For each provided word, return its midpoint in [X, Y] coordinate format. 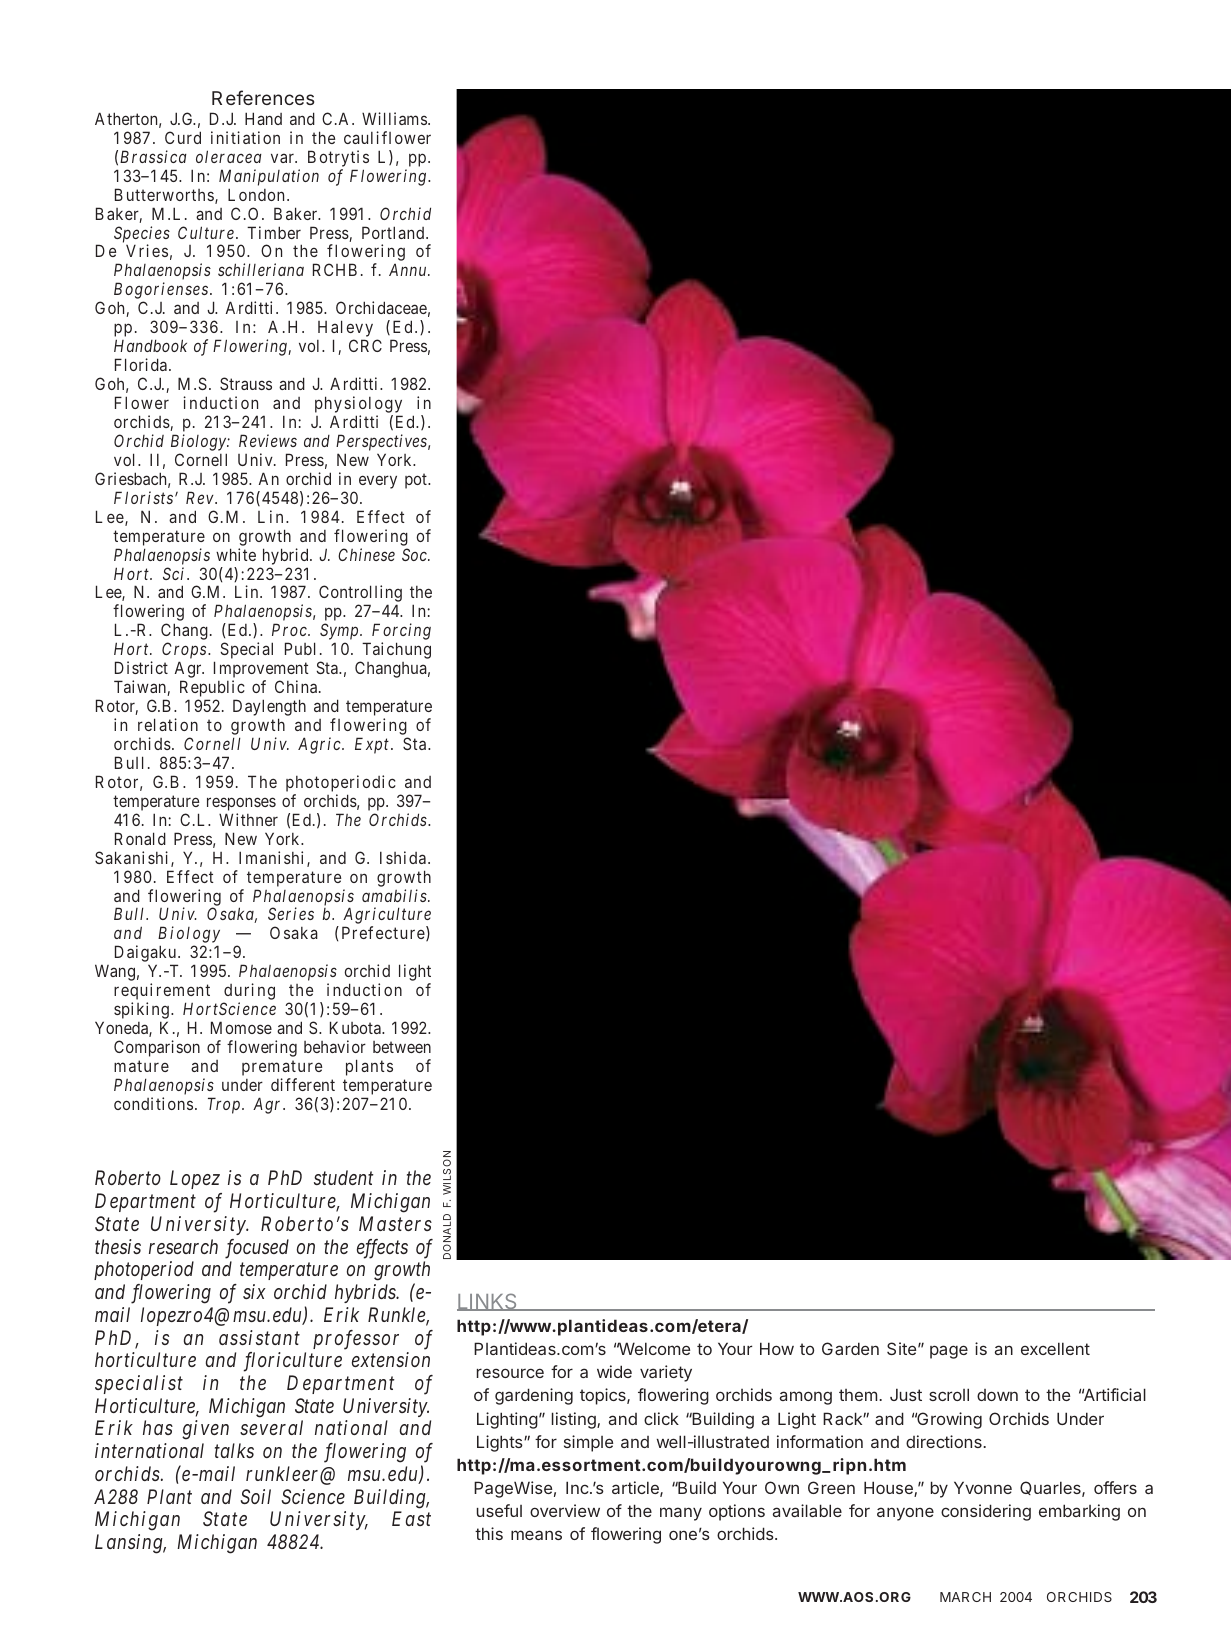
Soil [255, 1496]
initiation [245, 137]
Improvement [261, 671]
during [249, 993]
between [402, 1047]
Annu [409, 270]
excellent [1055, 1348]
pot [417, 481]
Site [901, 1348]
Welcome [653, 1348]
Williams [394, 118]
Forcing [400, 633]
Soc [415, 554]
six [254, 1291]
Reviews [268, 440]
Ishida [403, 857]
